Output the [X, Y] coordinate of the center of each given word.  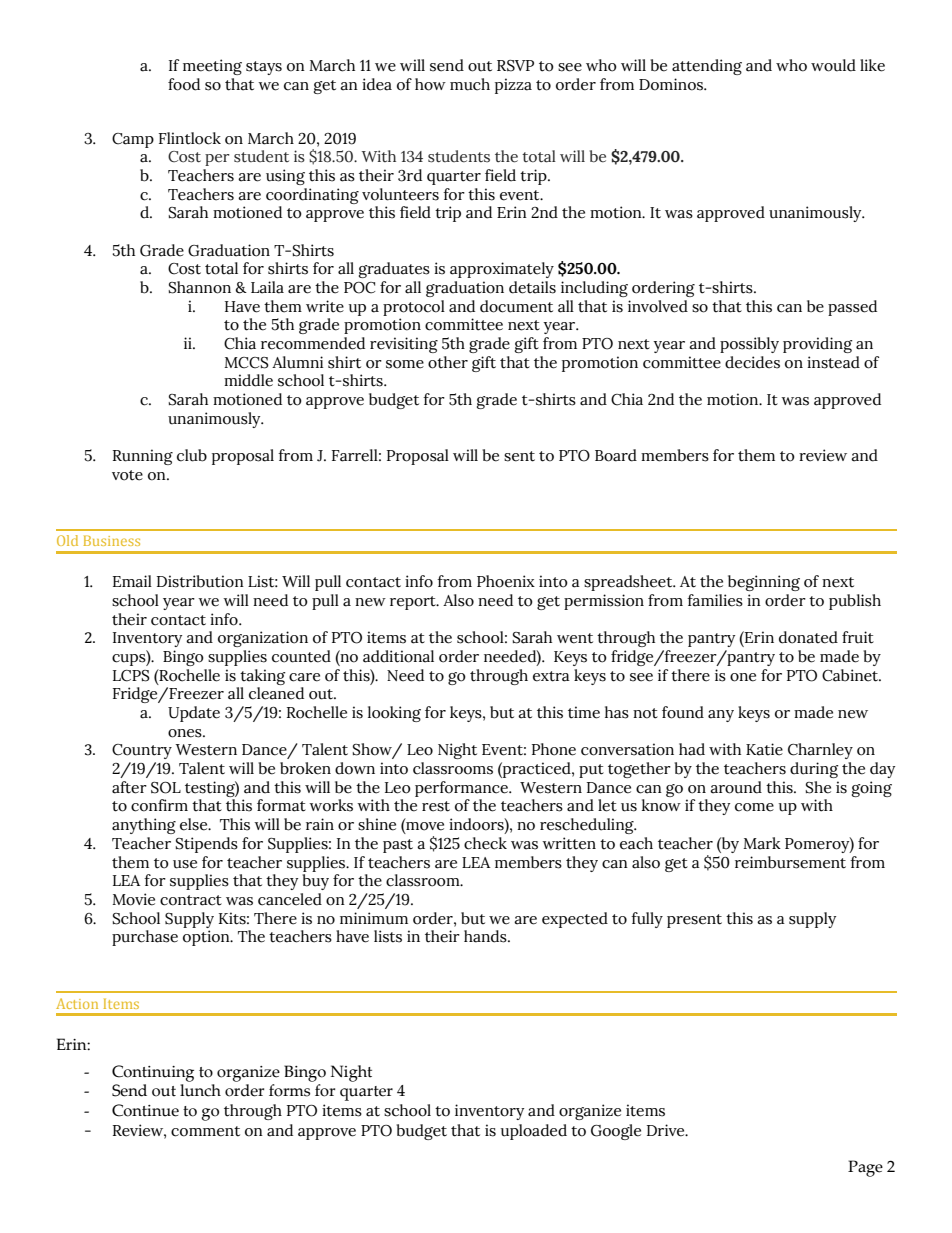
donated [808, 637]
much [470, 84]
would [833, 65]
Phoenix [506, 581]
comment [205, 1131]
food [184, 84]
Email [132, 581]
